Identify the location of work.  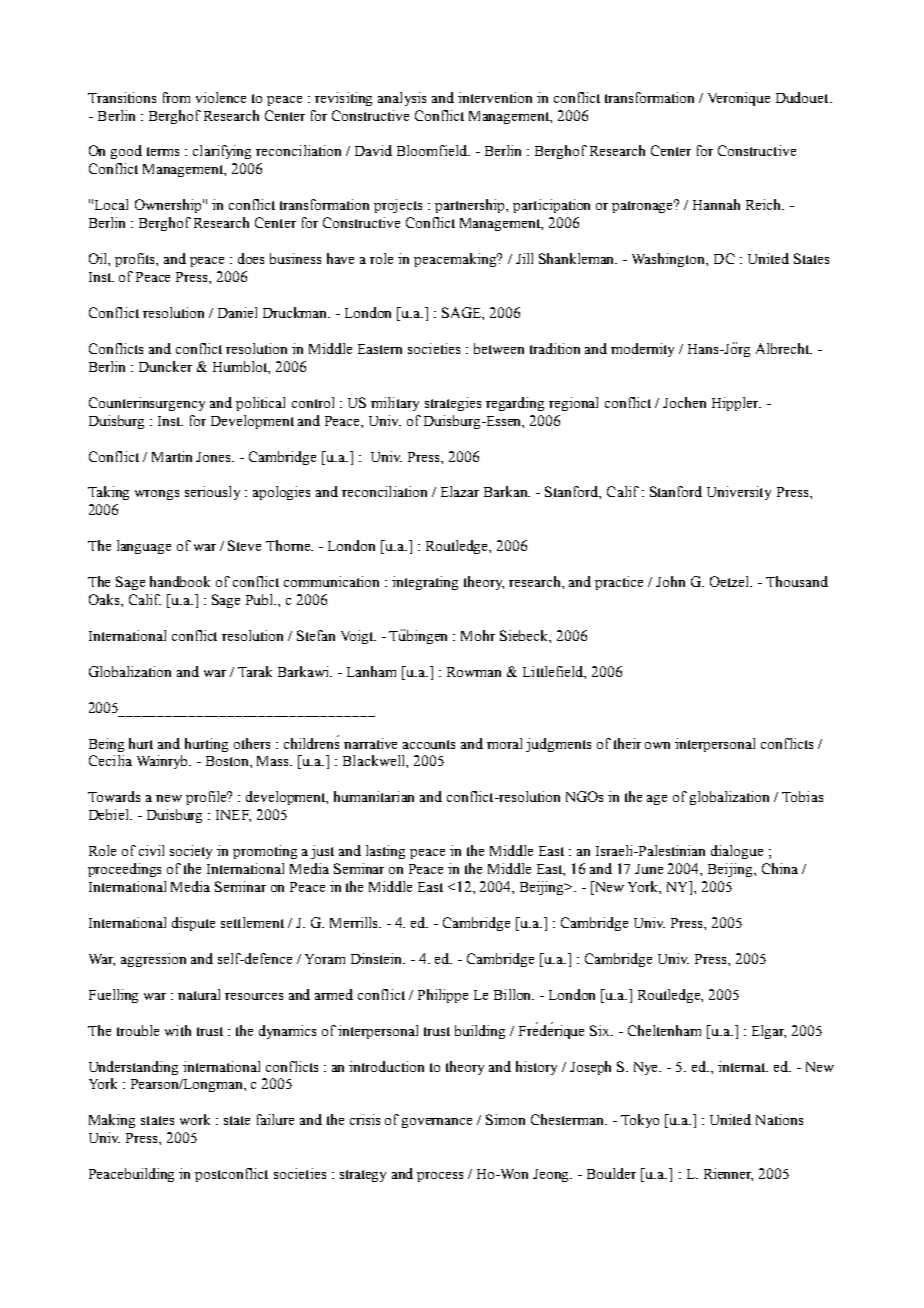
(195, 1119).
